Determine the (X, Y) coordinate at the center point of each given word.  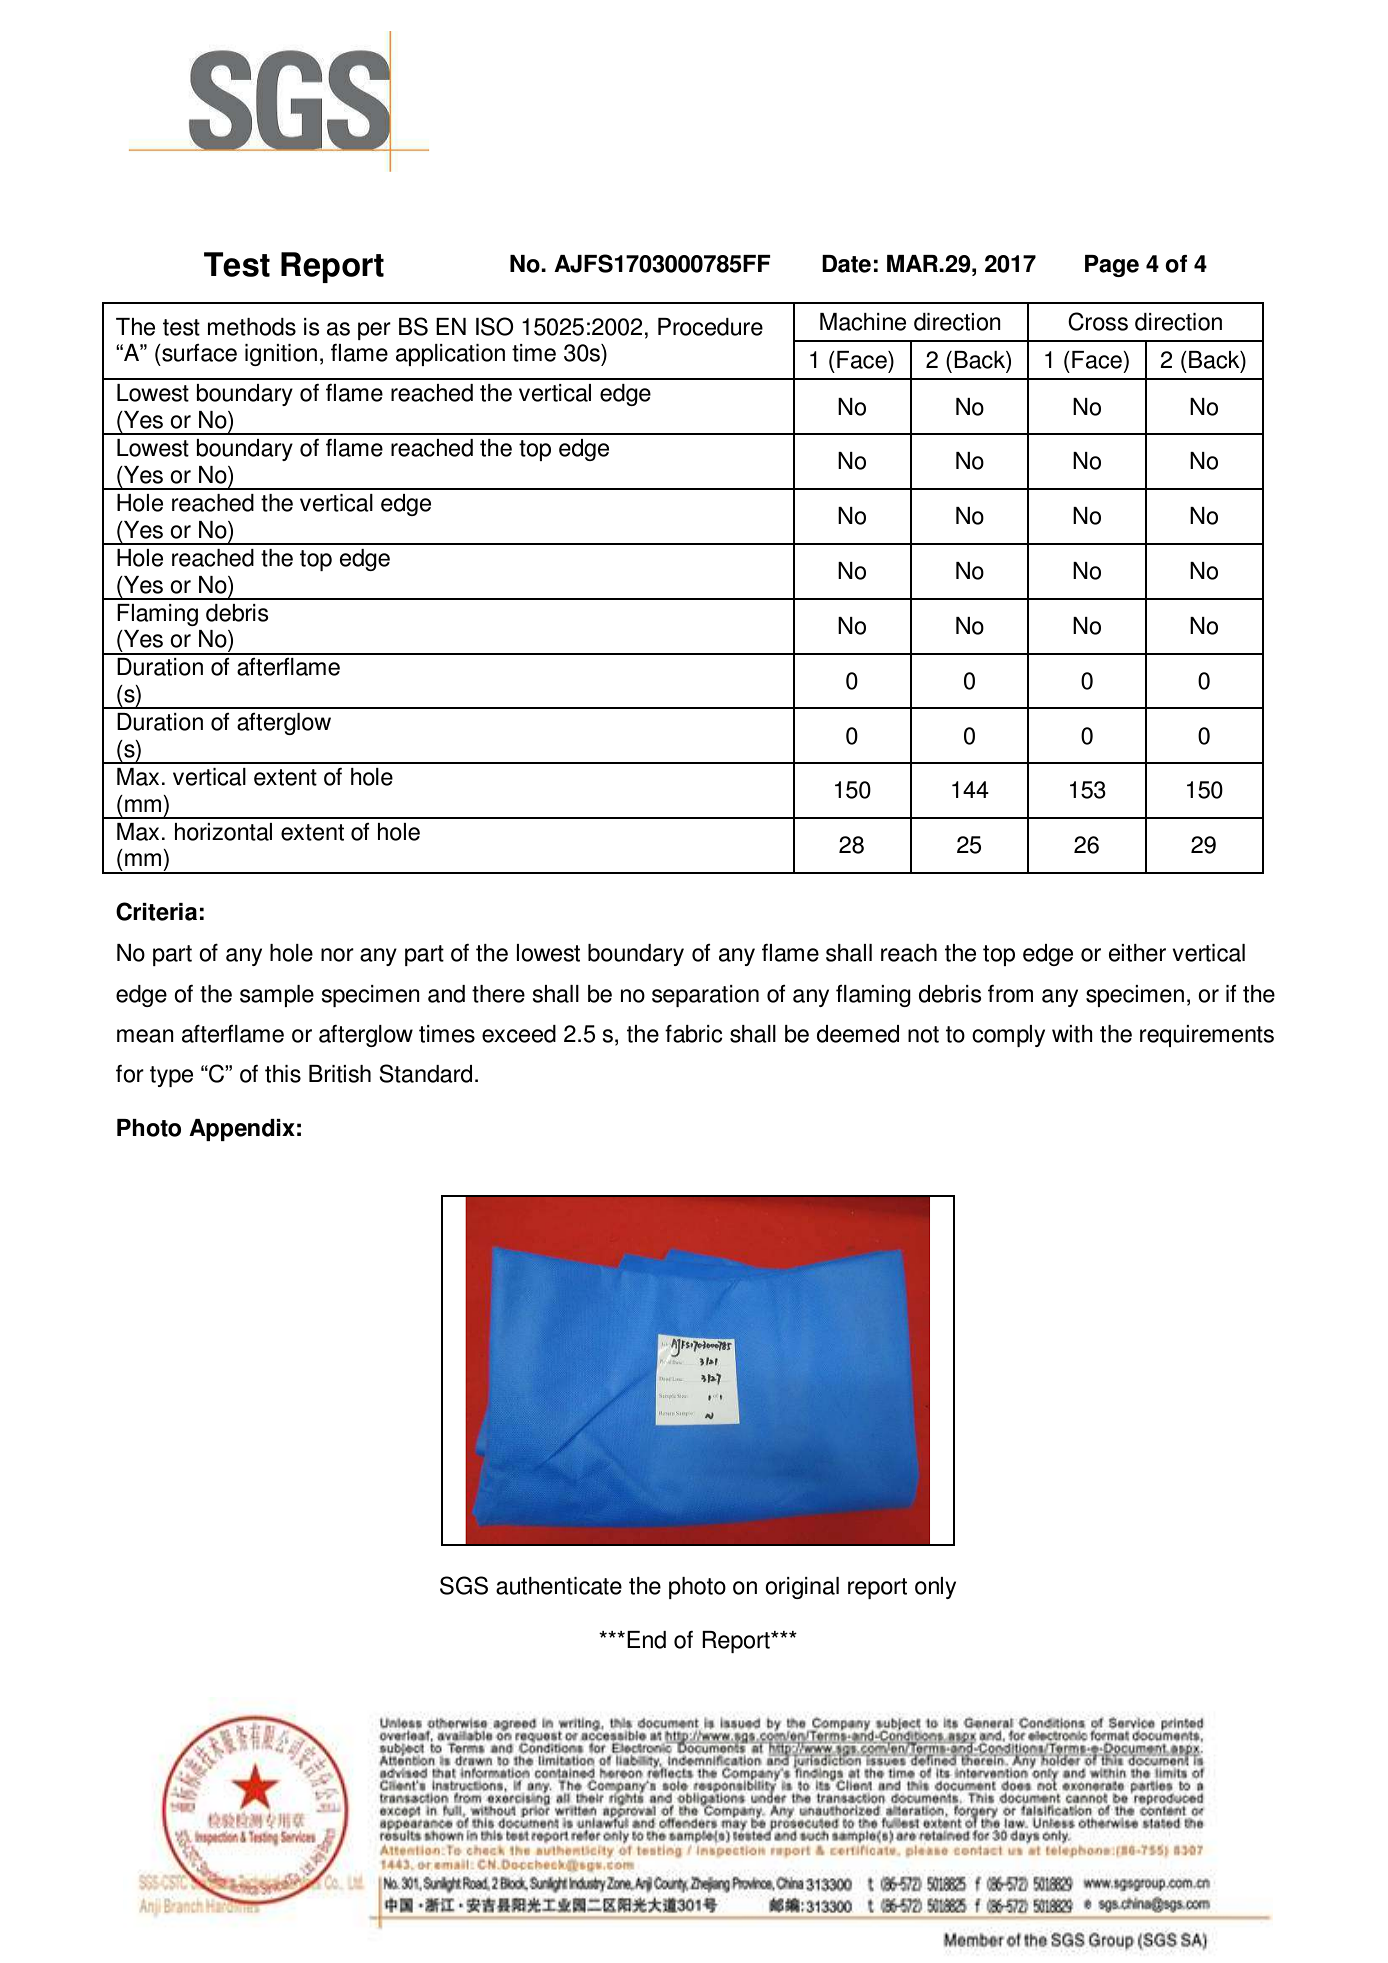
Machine (863, 322)
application (450, 355)
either (1137, 953)
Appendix (242, 1130)
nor (337, 955)
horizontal (223, 832)
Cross (1098, 321)
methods (252, 327)
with (1072, 1034)
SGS (464, 1585)
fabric (694, 1034)
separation (705, 996)
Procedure (710, 327)
